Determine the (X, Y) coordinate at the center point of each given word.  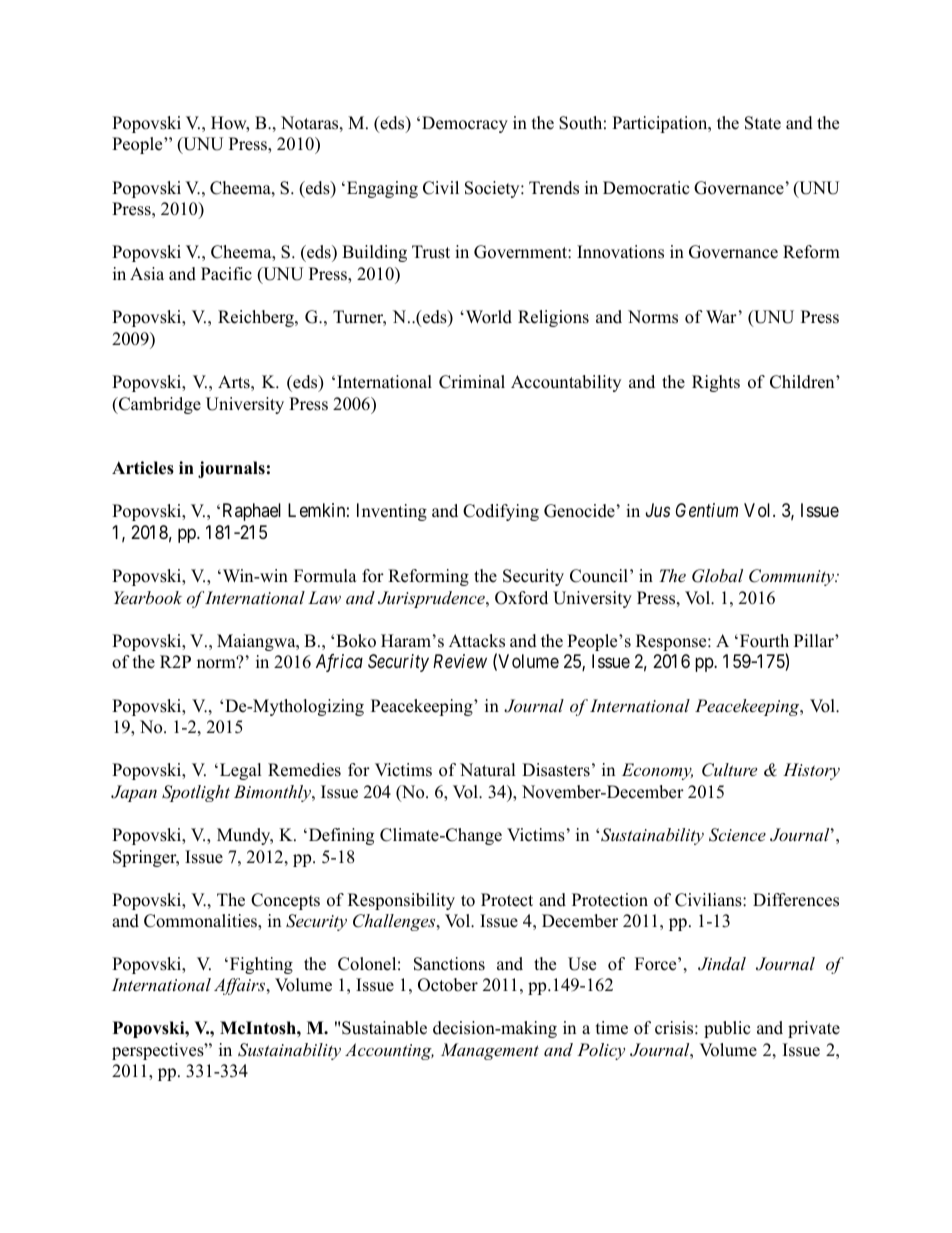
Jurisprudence (432, 599)
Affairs (241, 986)
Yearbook (148, 597)
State (763, 123)
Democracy (465, 124)
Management (490, 1051)
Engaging (382, 189)
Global (717, 576)
